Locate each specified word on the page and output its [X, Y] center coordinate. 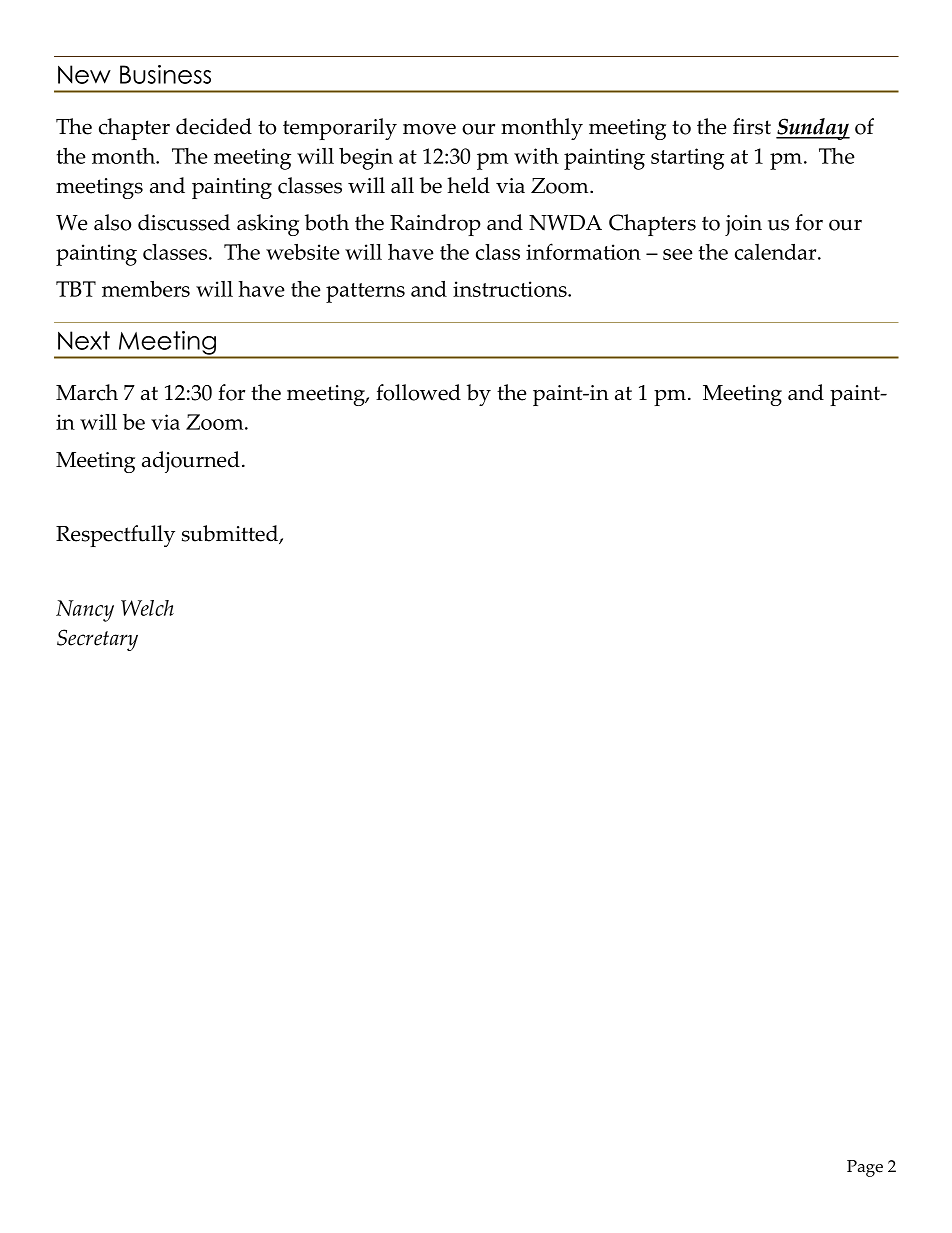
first [752, 126]
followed [418, 392]
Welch [147, 608]
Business [165, 74]
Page [865, 1168]
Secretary [97, 640]
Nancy [85, 611]
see [678, 254]
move [429, 129]
